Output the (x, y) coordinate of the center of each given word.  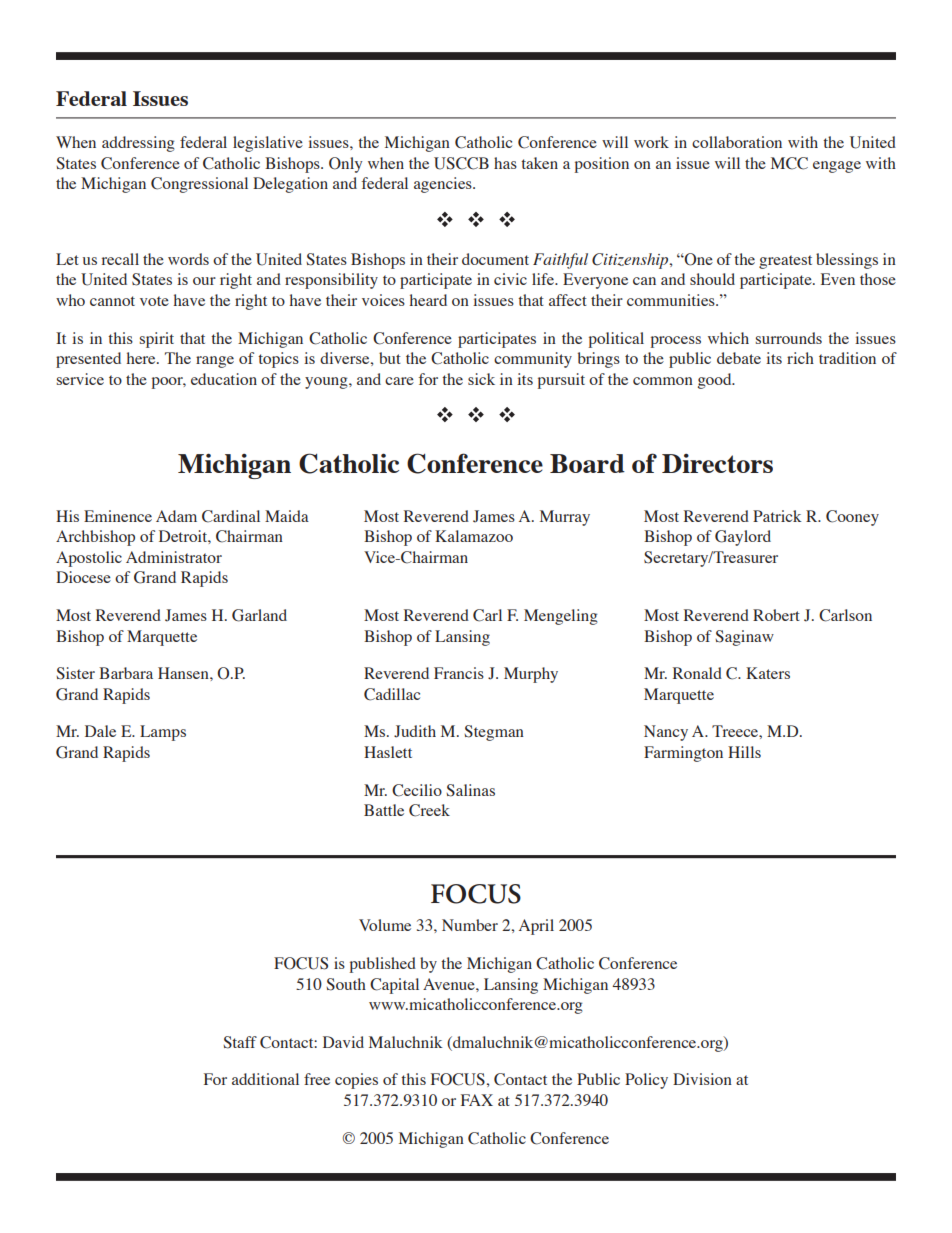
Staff (240, 1042)
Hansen (184, 673)
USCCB (461, 163)
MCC (789, 163)
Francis (459, 673)
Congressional (199, 185)
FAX (477, 1100)
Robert (776, 615)
